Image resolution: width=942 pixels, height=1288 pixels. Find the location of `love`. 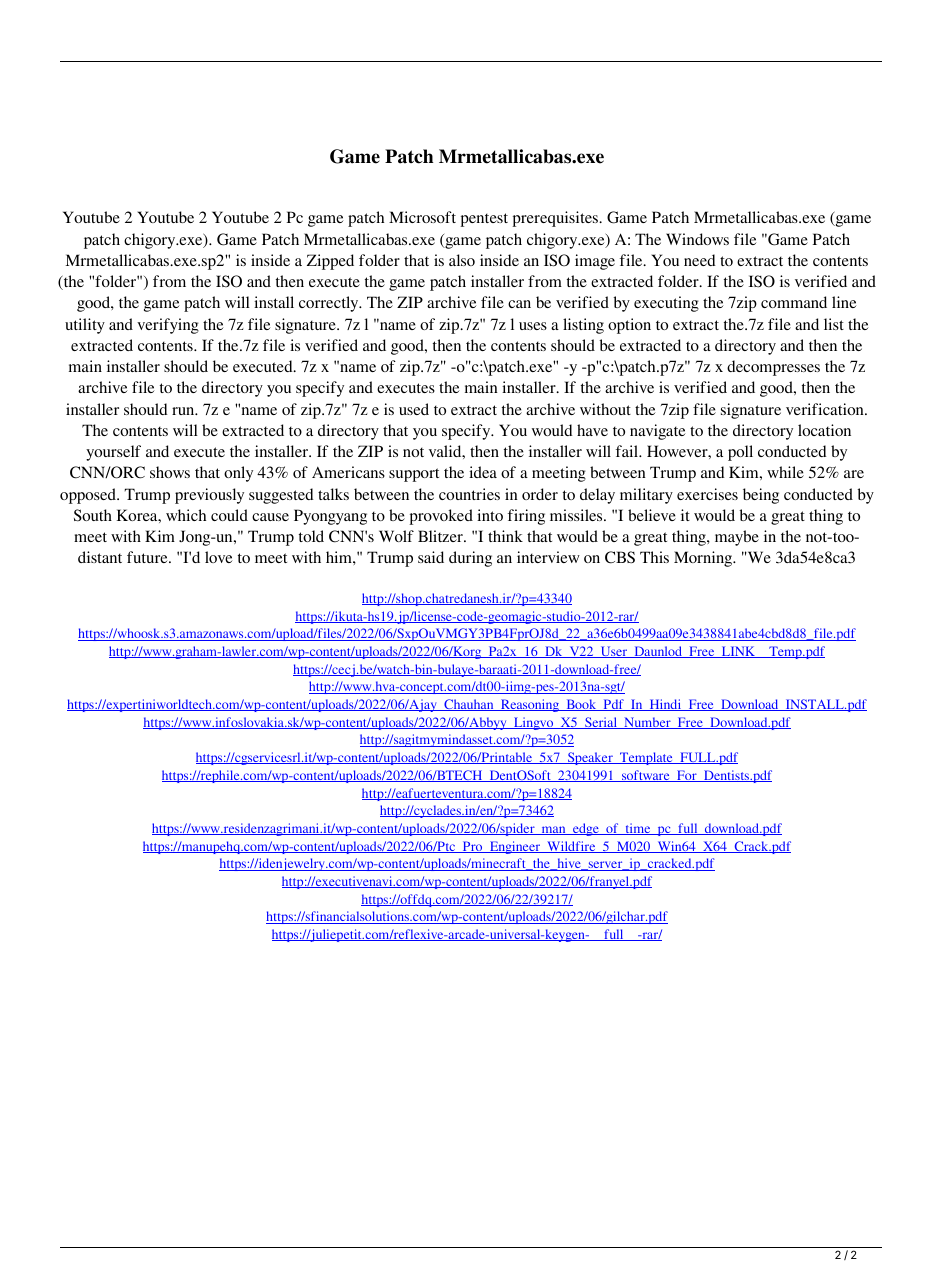

love is located at coordinates (219, 557).
